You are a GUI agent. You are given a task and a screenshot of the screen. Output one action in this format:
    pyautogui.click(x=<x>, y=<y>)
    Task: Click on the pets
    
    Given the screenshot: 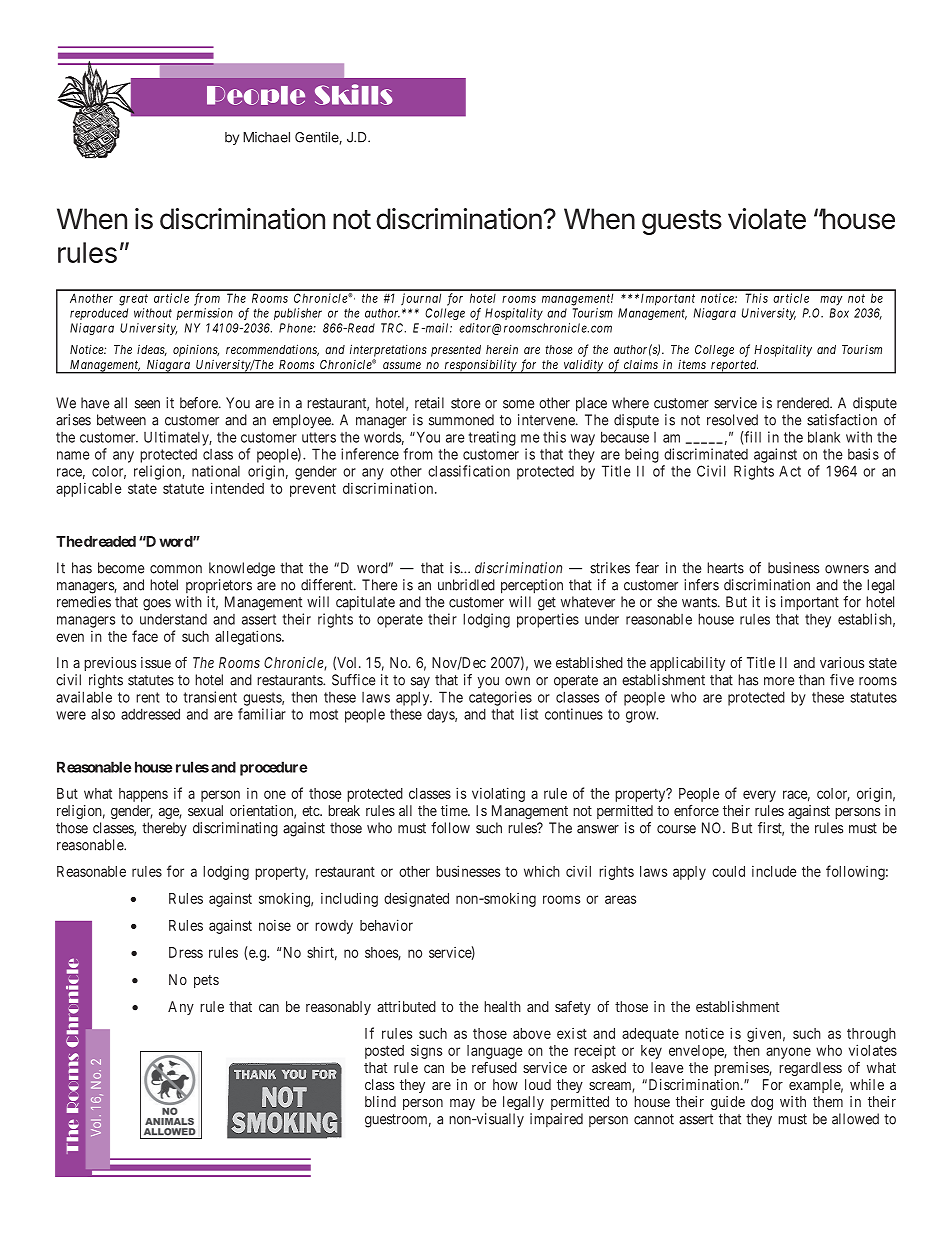 What is the action you would take?
    pyautogui.click(x=206, y=981)
